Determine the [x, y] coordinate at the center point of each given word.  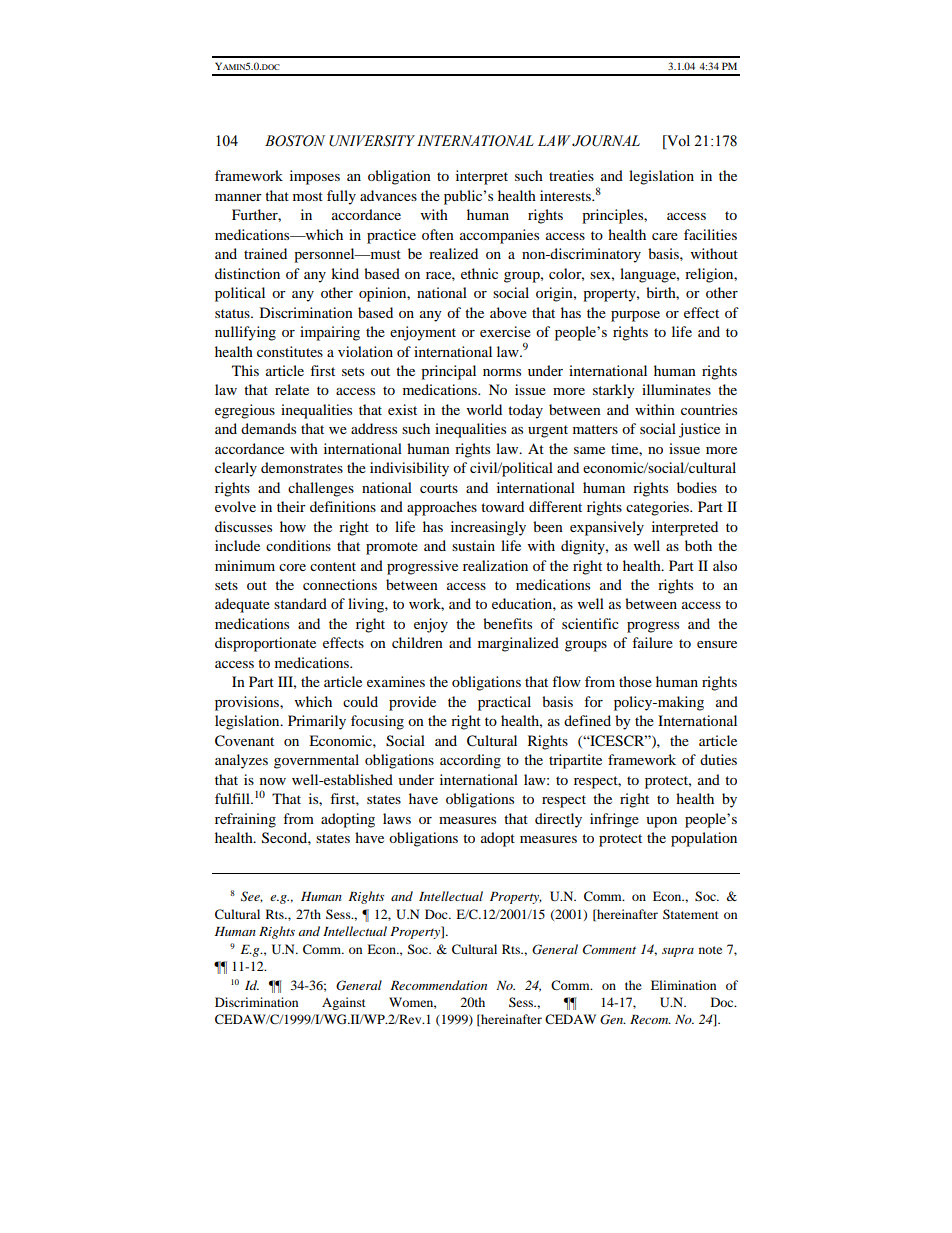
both [698, 545]
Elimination [683, 985]
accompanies [499, 236]
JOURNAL [606, 141]
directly [558, 820]
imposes [315, 177]
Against [344, 1003]
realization [495, 565]
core [292, 567]
